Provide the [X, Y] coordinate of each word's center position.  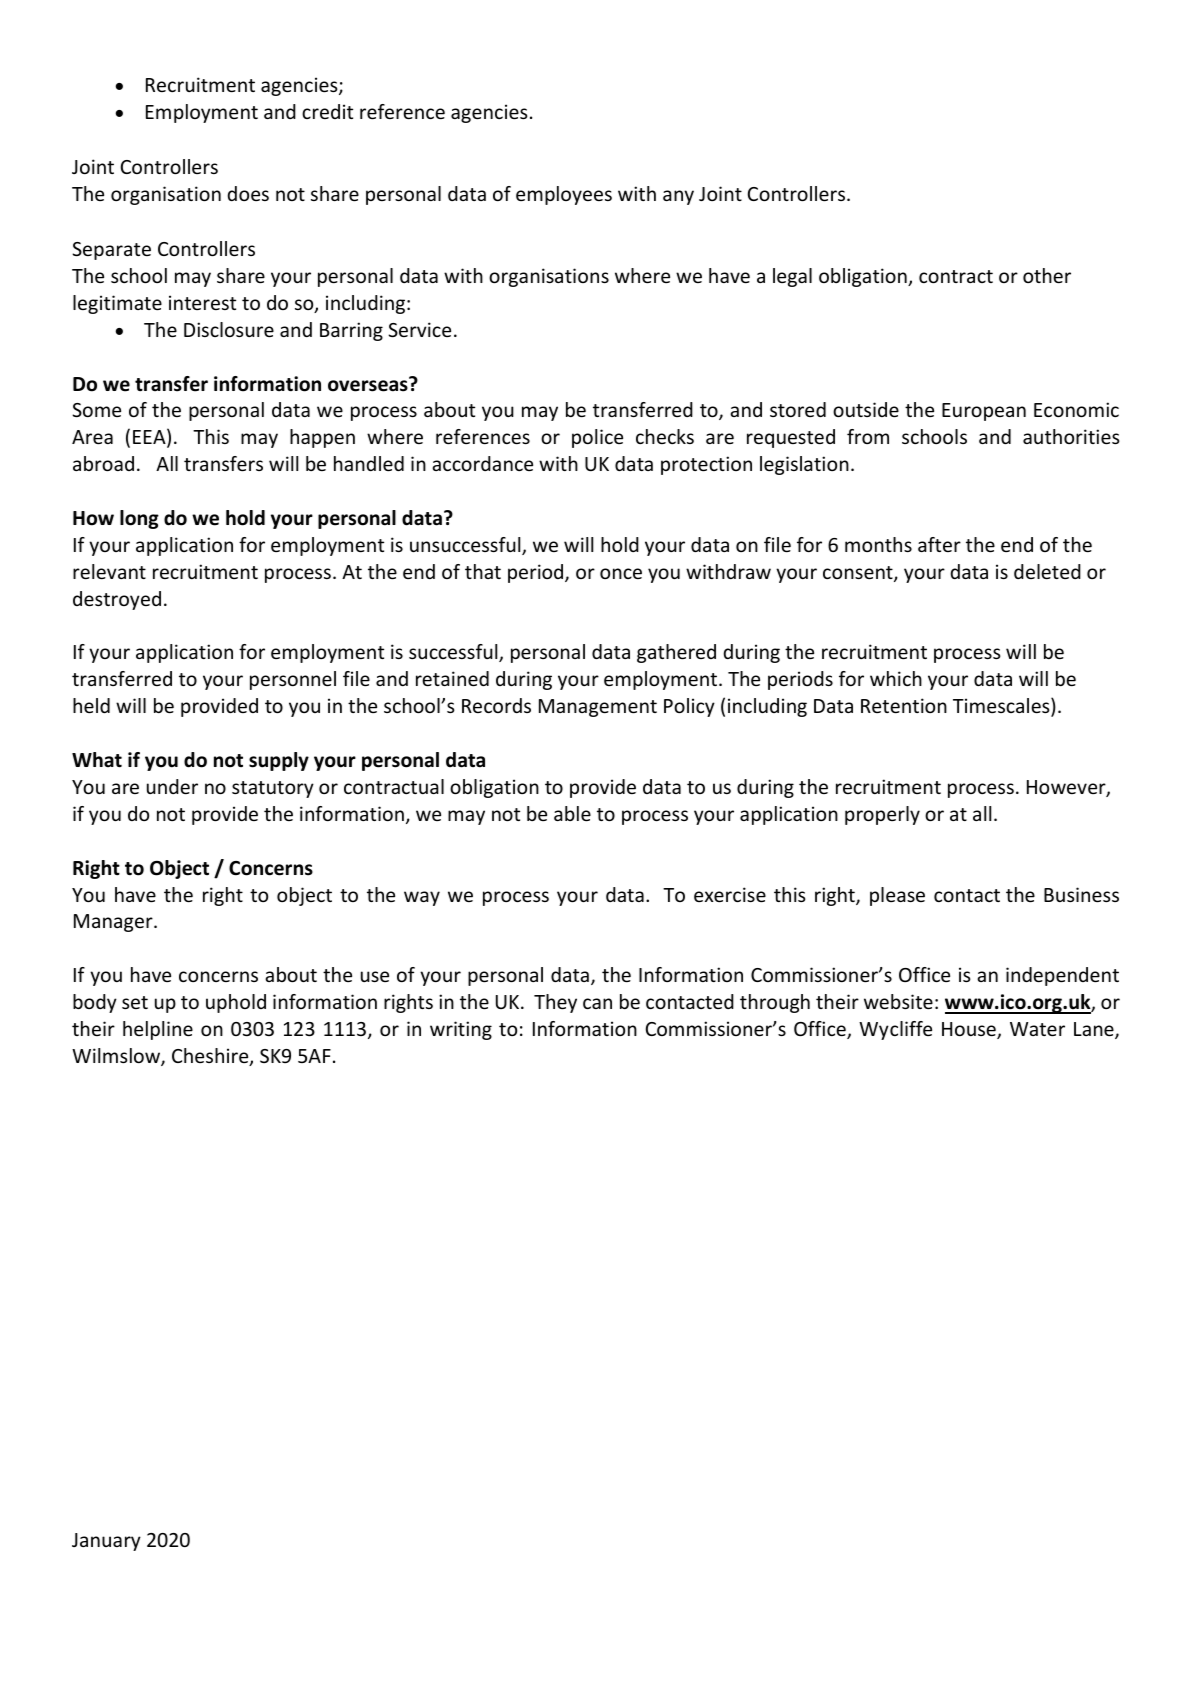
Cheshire [211, 1057]
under [172, 786]
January [106, 1542]
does [248, 193]
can [597, 1003]
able [572, 813]
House [970, 1030]
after [939, 544]
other [1047, 275]
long [139, 519]
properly [882, 815]
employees [564, 195]
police [597, 438]
